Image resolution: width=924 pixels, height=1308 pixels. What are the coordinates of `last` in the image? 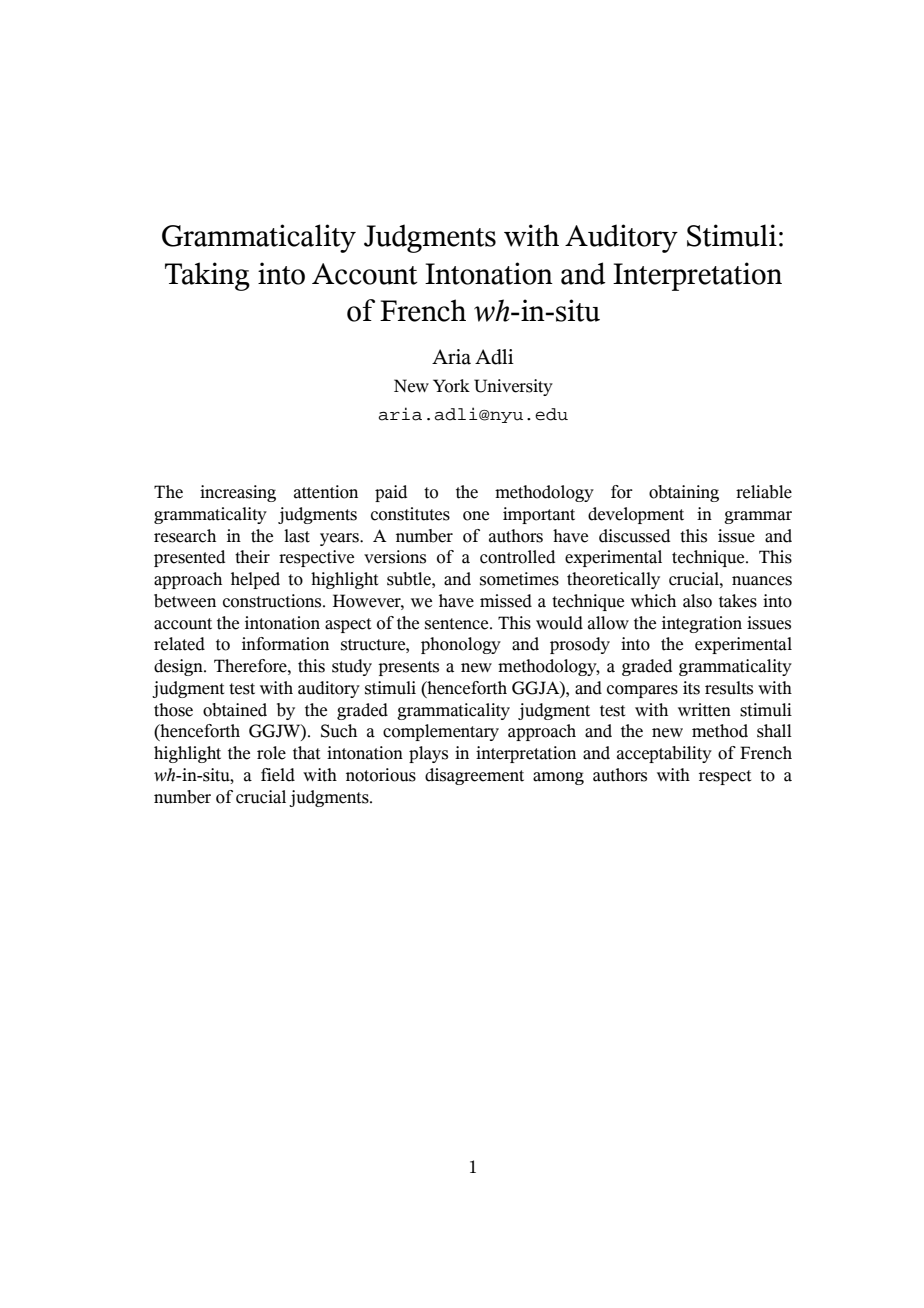 It's located at (297, 536).
